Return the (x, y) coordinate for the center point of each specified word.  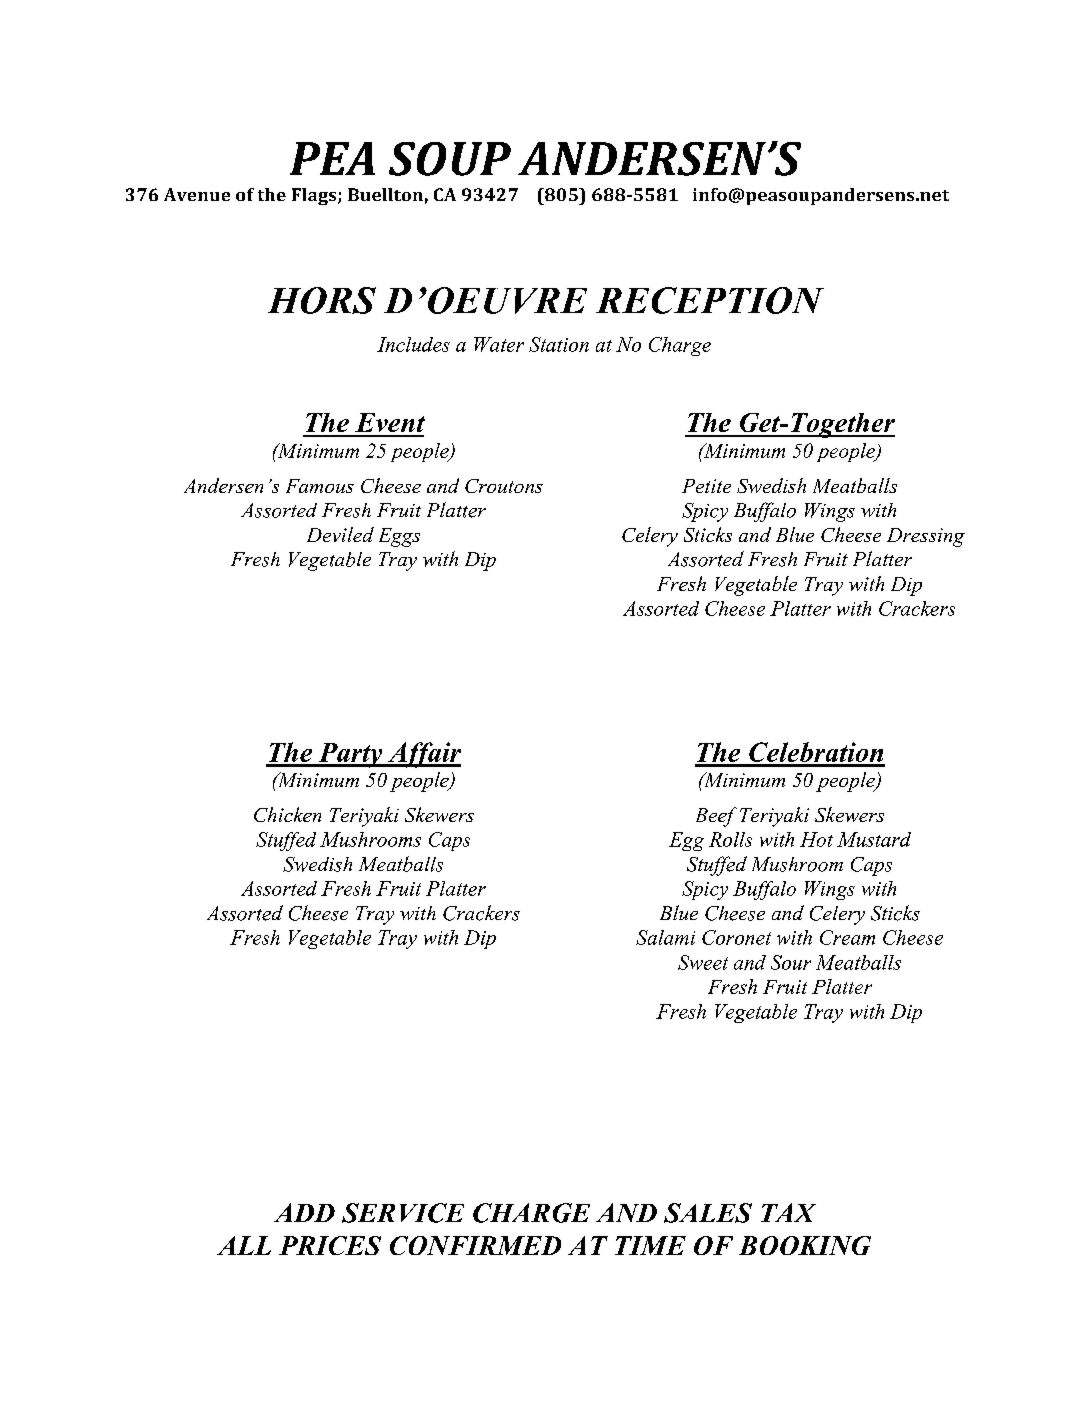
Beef (716, 817)
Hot (816, 839)
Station (559, 344)
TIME (650, 1245)
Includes (413, 344)
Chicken (287, 814)
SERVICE (403, 1213)
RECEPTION (710, 300)
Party (350, 755)
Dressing (926, 537)
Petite (706, 486)
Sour (791, 962)
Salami (665, 937)
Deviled (340, 534)
